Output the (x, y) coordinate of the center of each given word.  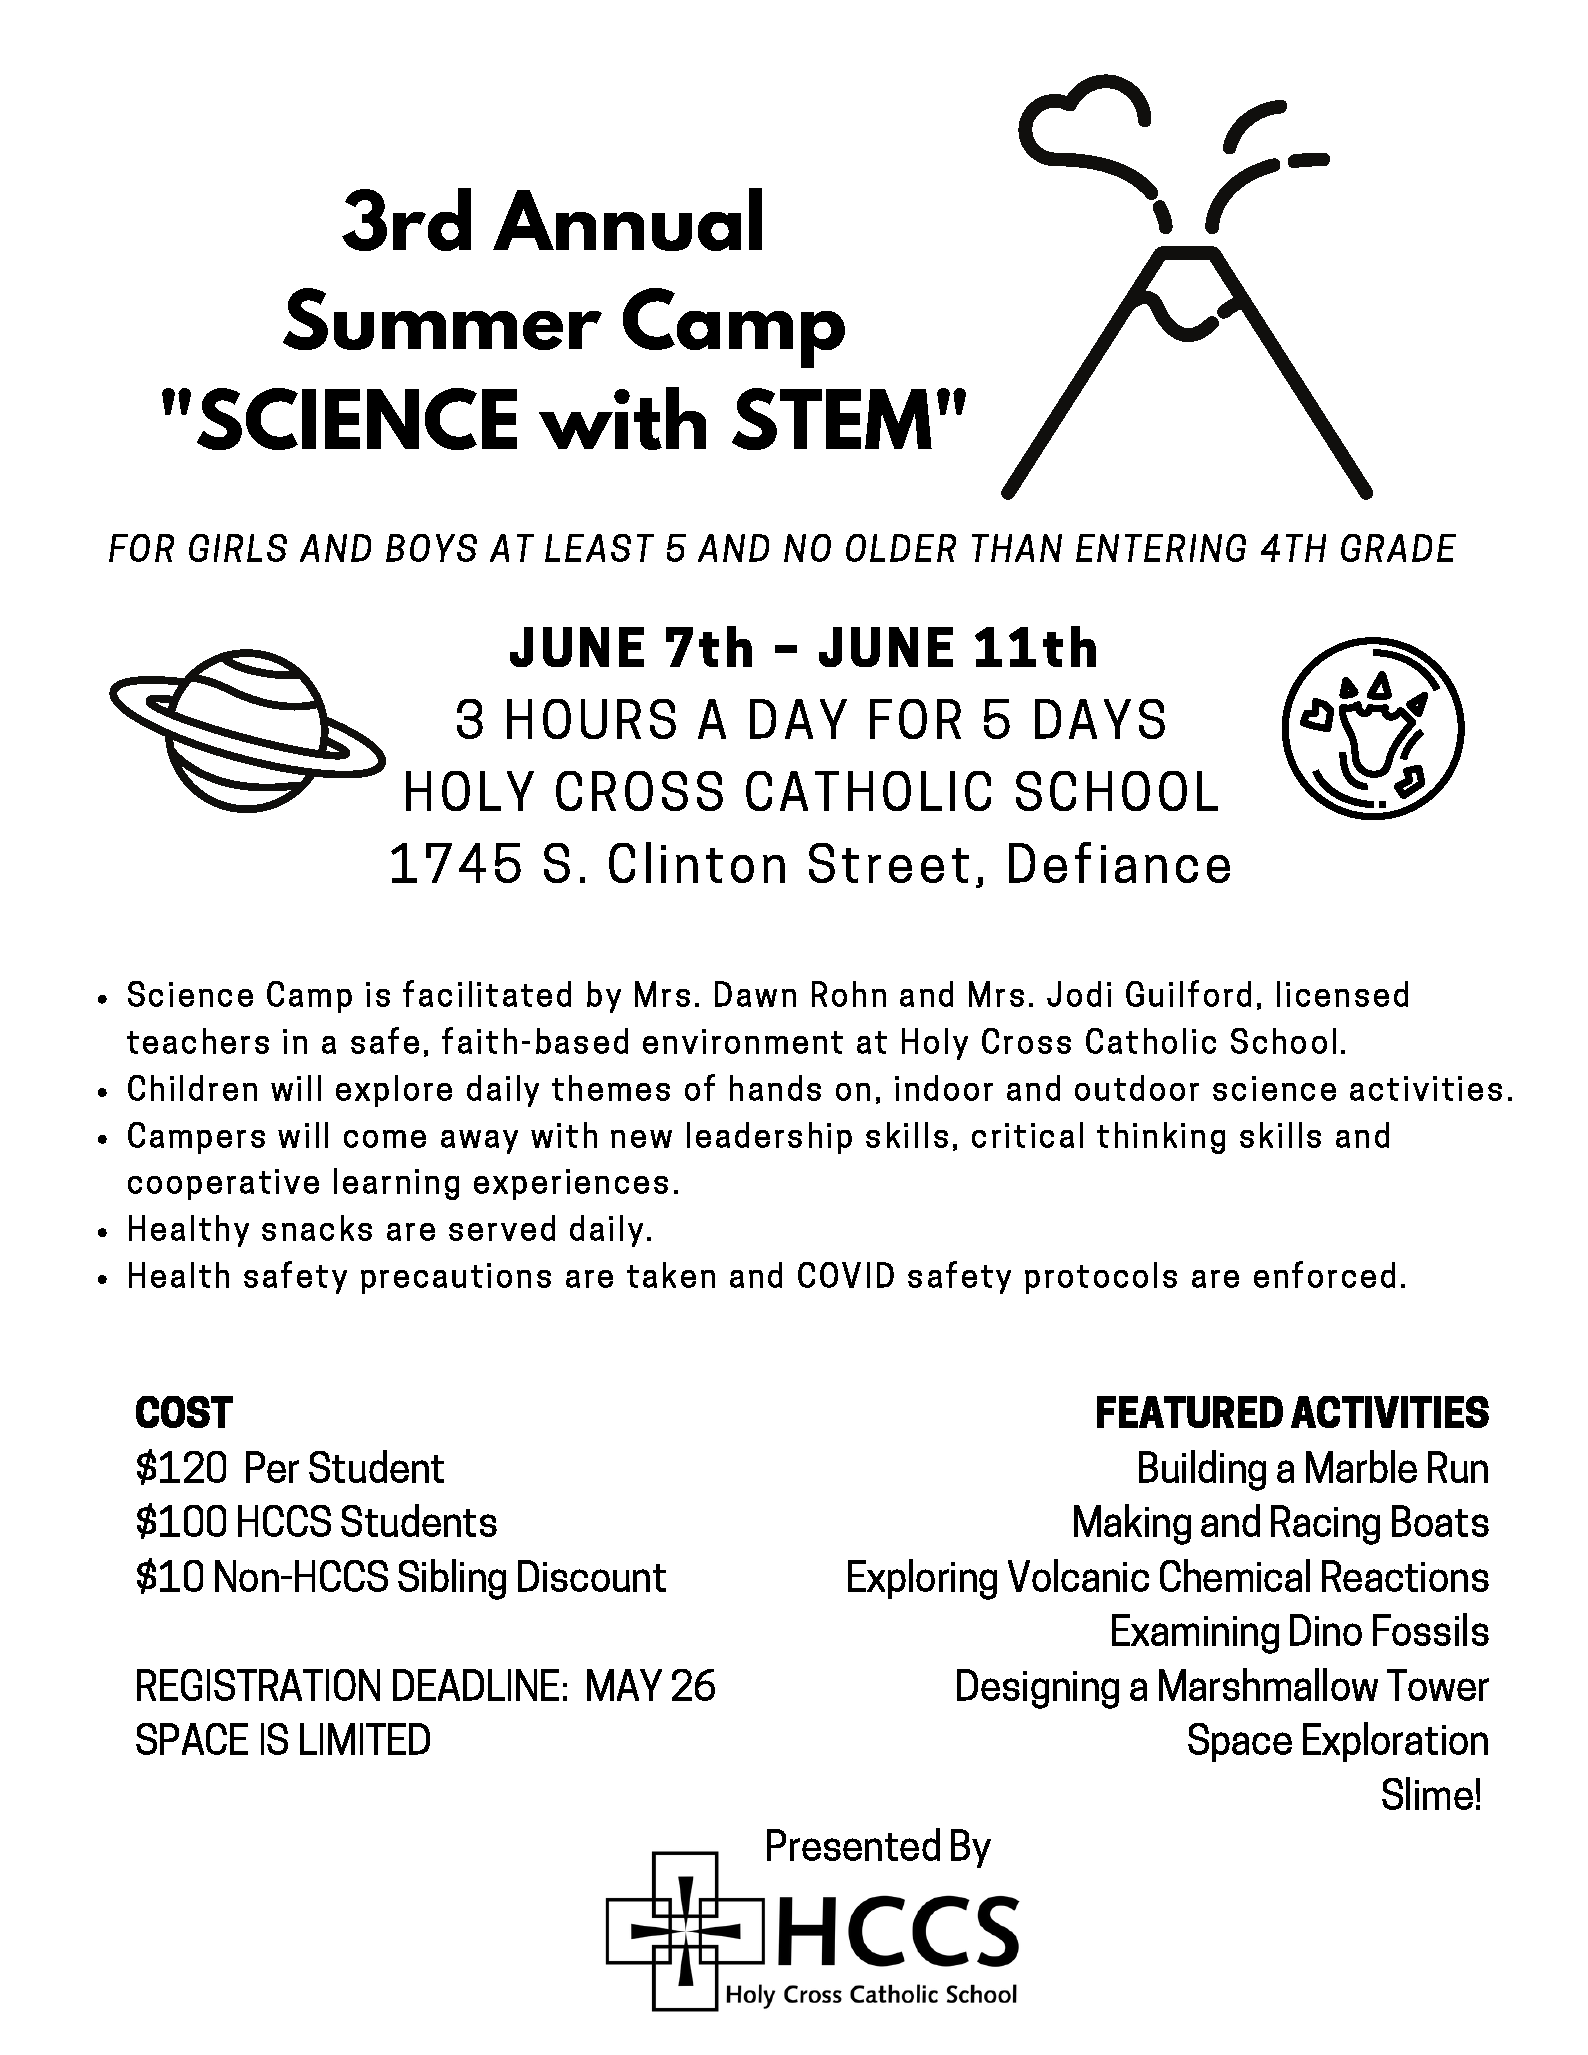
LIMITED (365, 1739)
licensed (1342, 994)
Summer (442, 319)
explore (394, 1091)
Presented (853, 1844)
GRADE (1398, 548)
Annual (627, 219)
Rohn (849, 994)
